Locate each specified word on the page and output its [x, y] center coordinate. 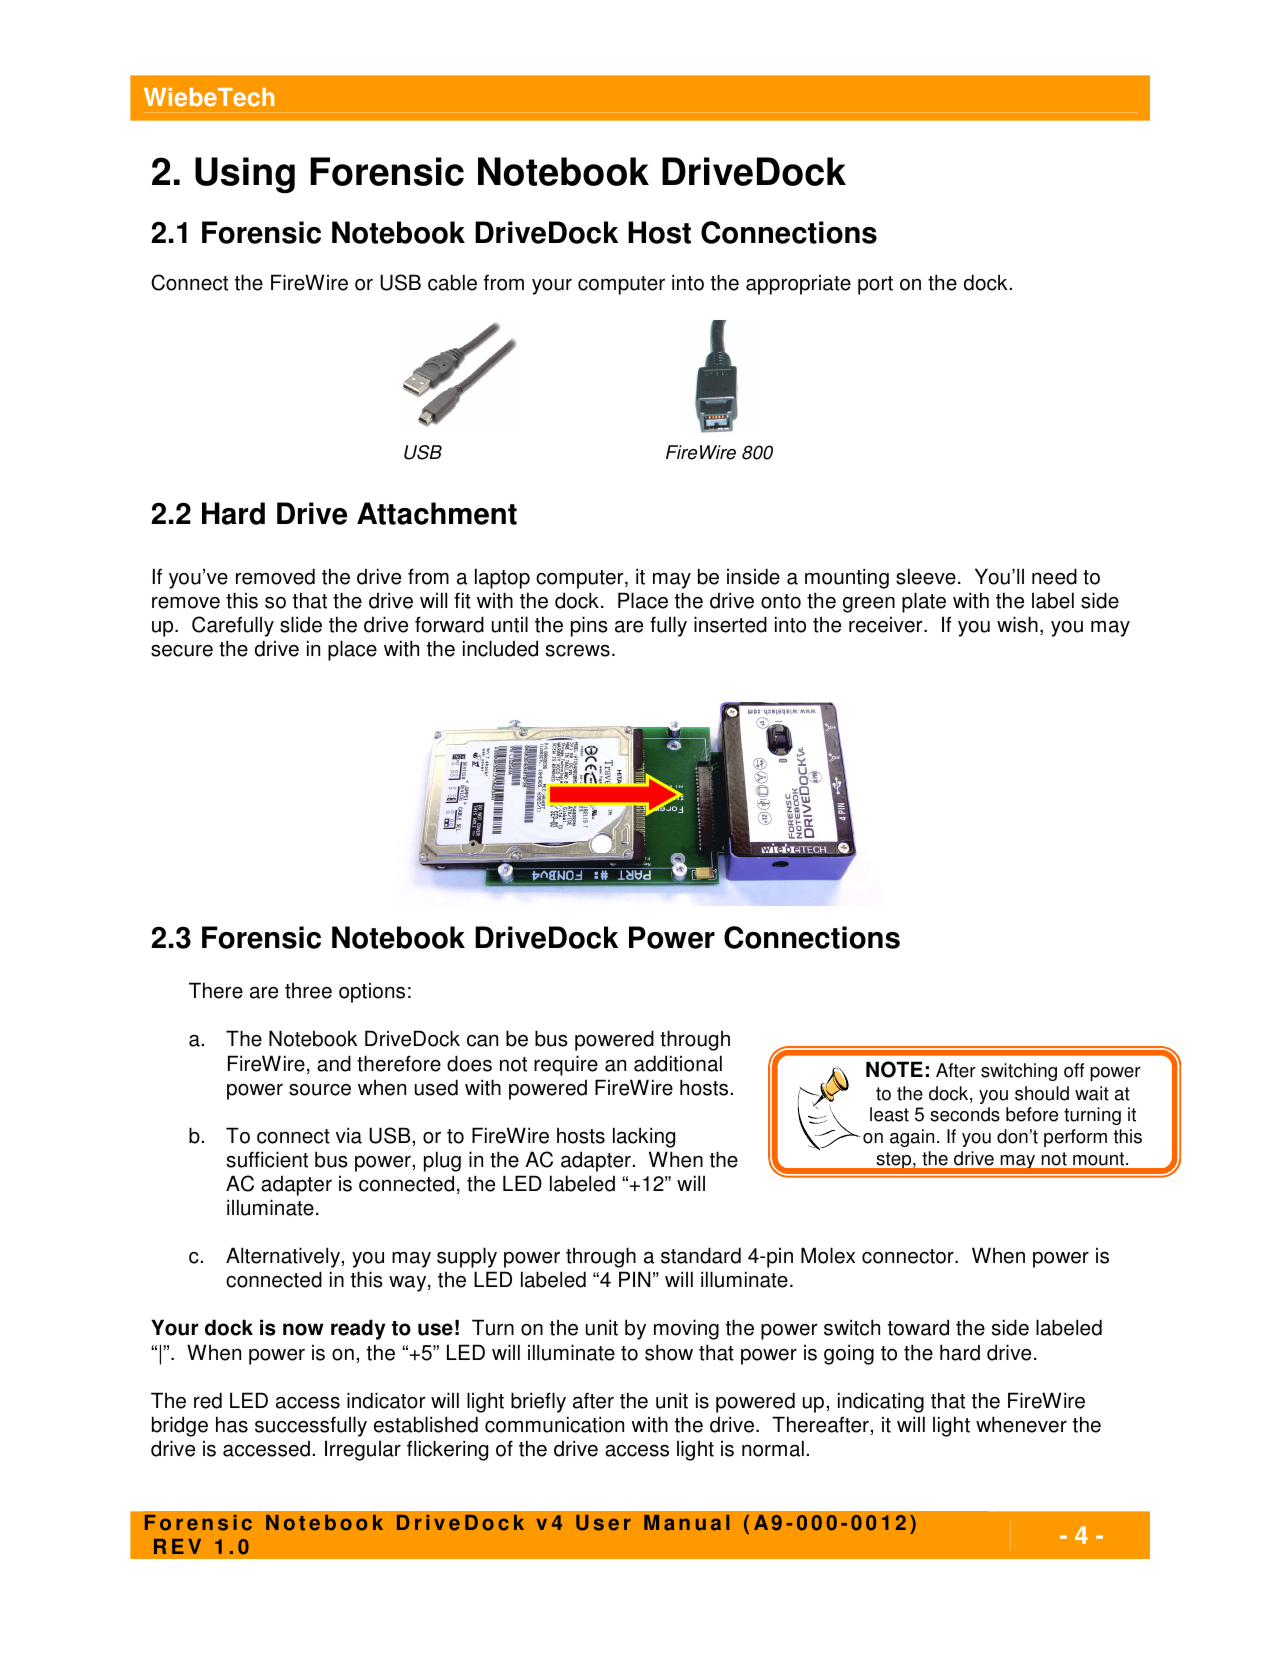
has [232, 1424]
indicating [881, 1402]
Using [245, 175]
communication [554, 1424]
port [875, 285]
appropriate [798, 285]
